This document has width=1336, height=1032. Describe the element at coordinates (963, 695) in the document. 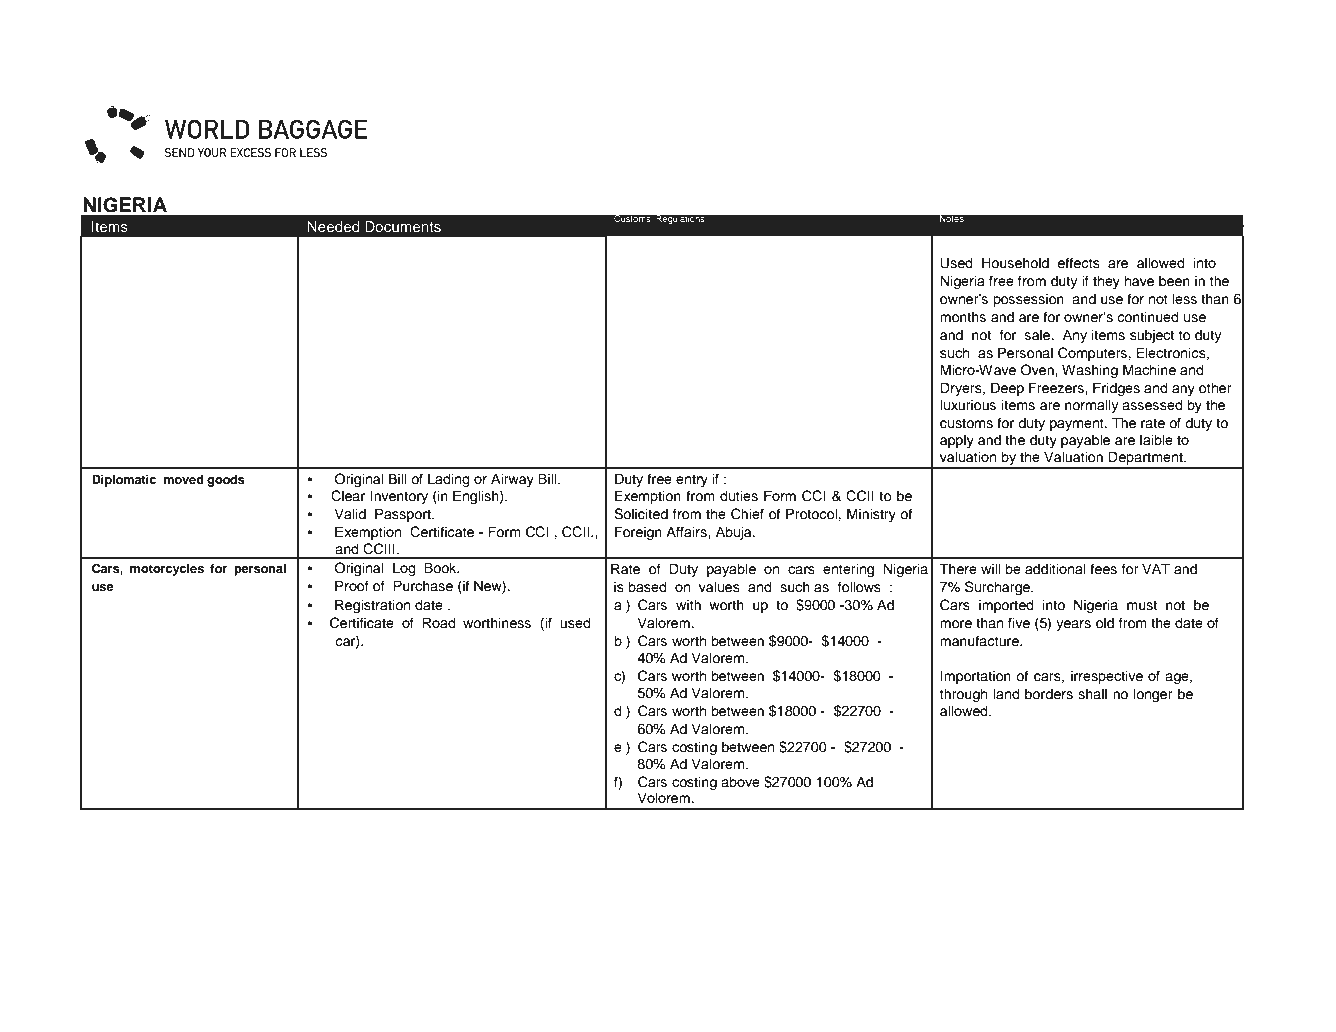

I see `through` at that location.
